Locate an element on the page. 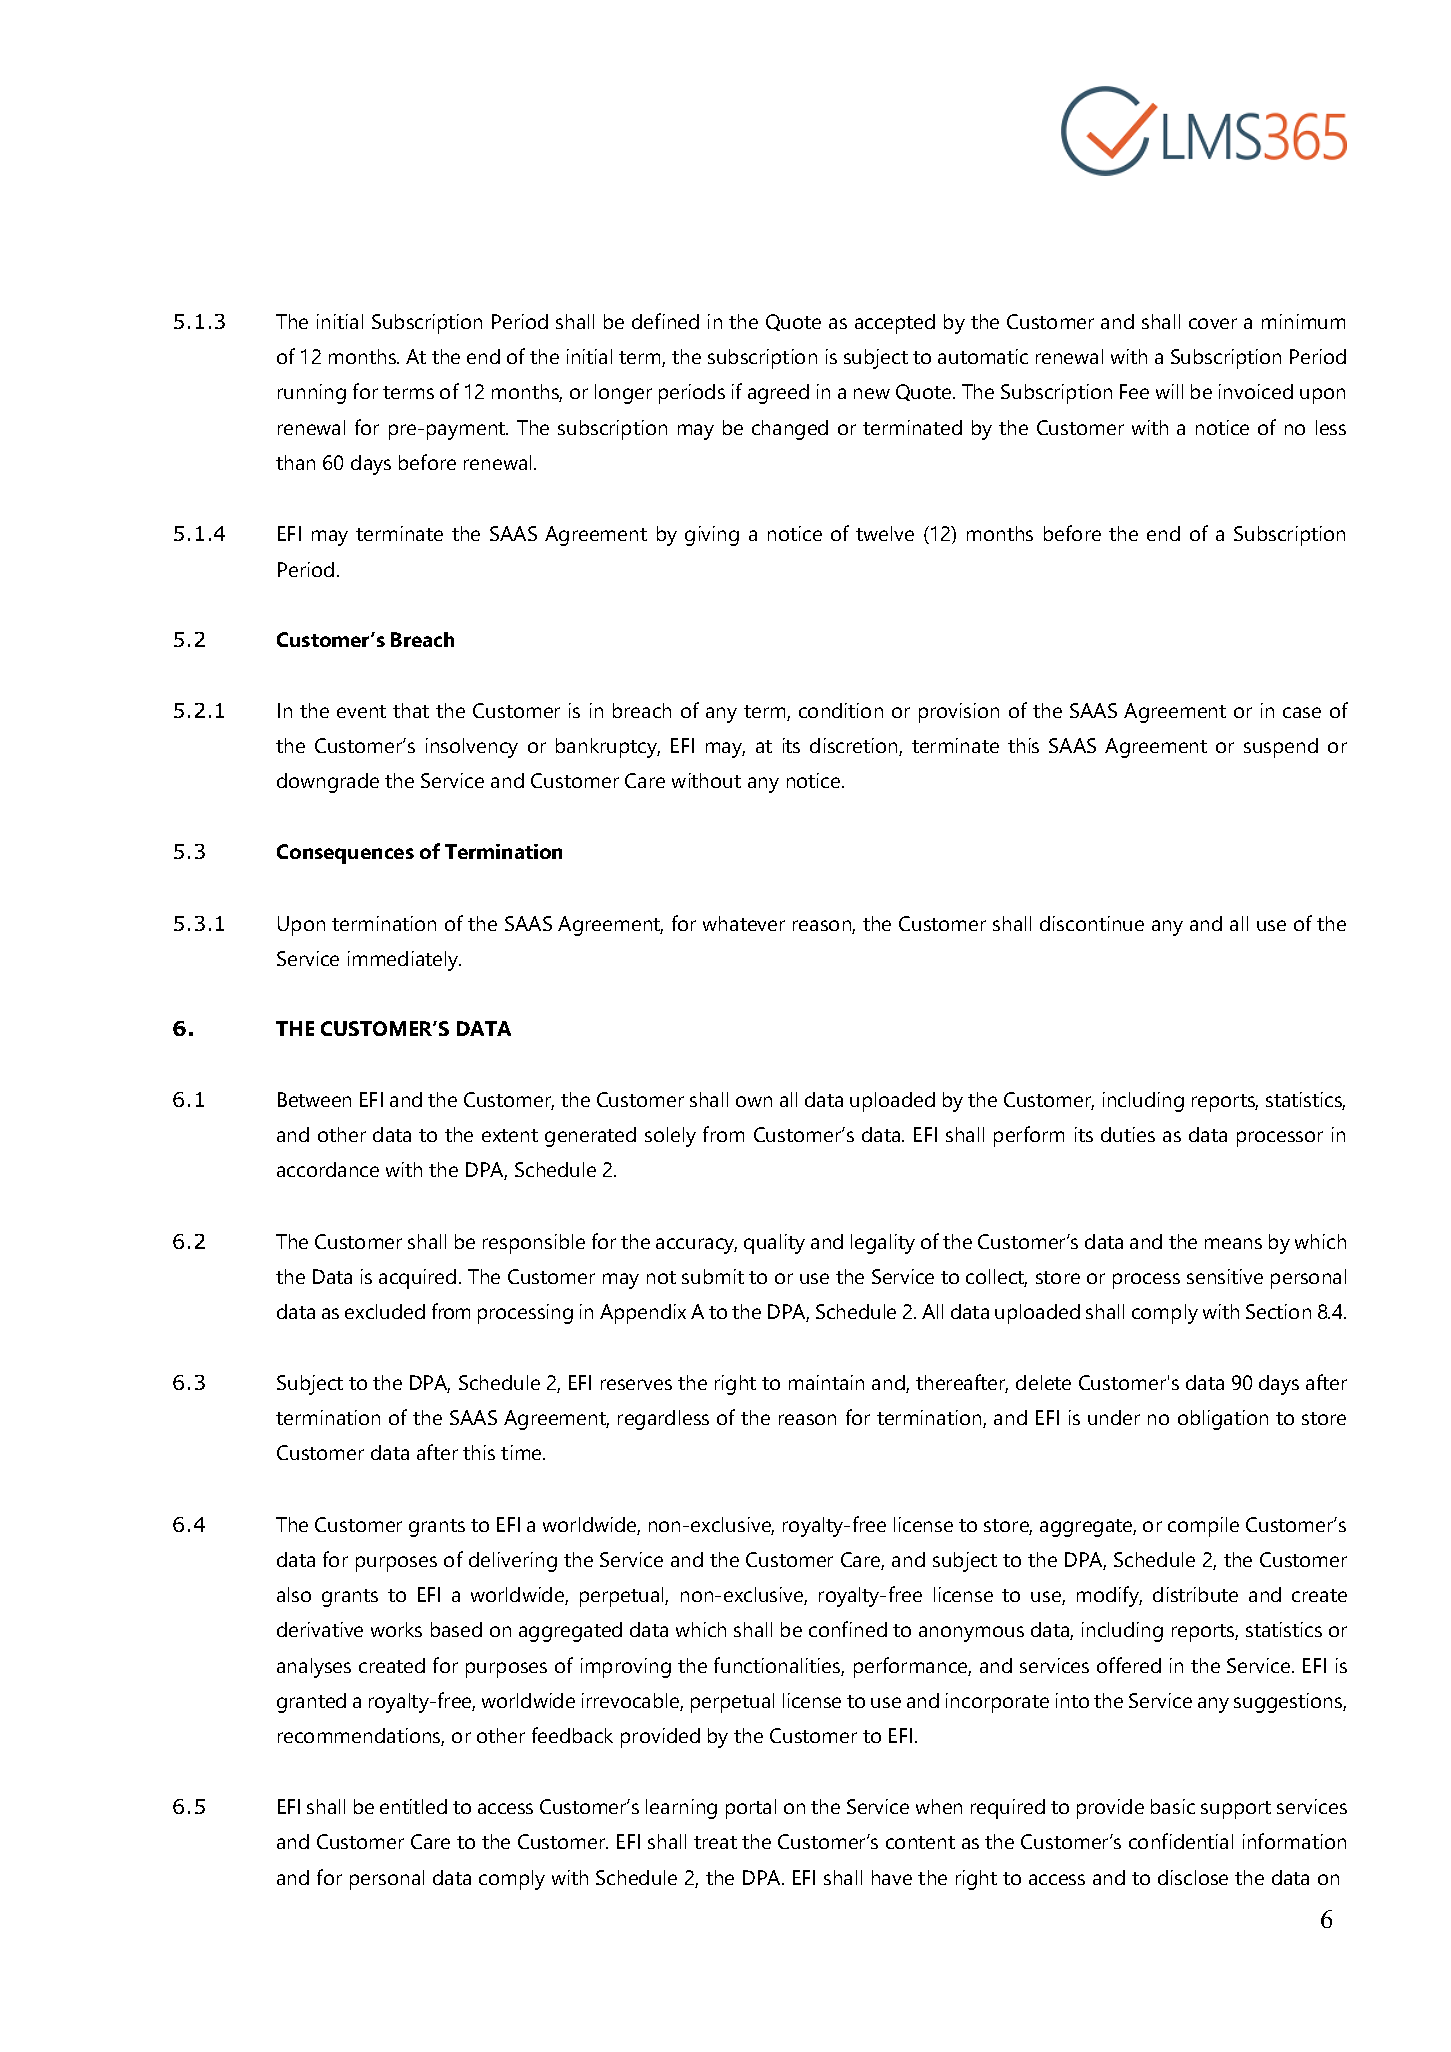  entitled is located at coordinates (413, 1806).
